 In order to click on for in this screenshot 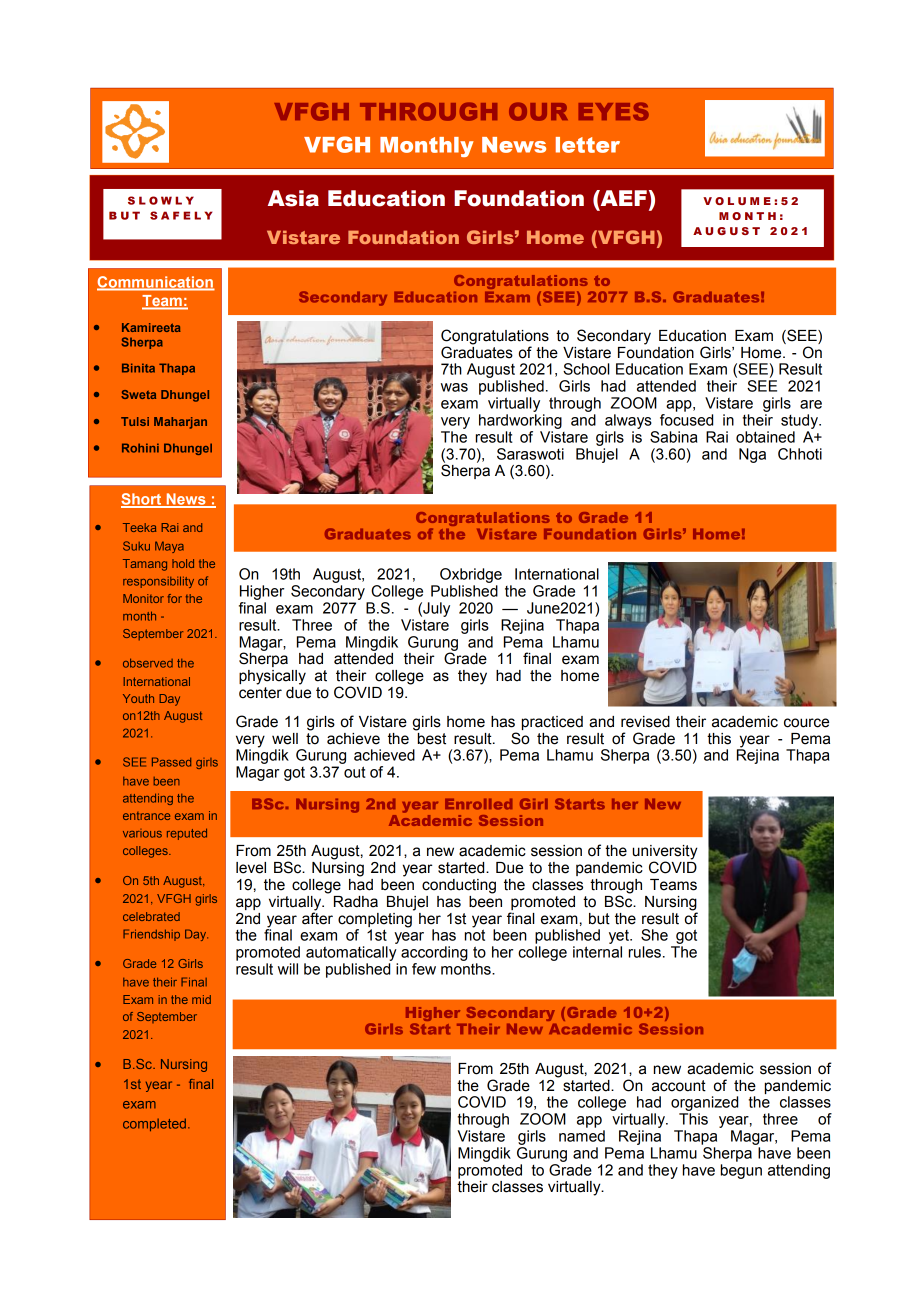, I will do `click(175, 598)`.
